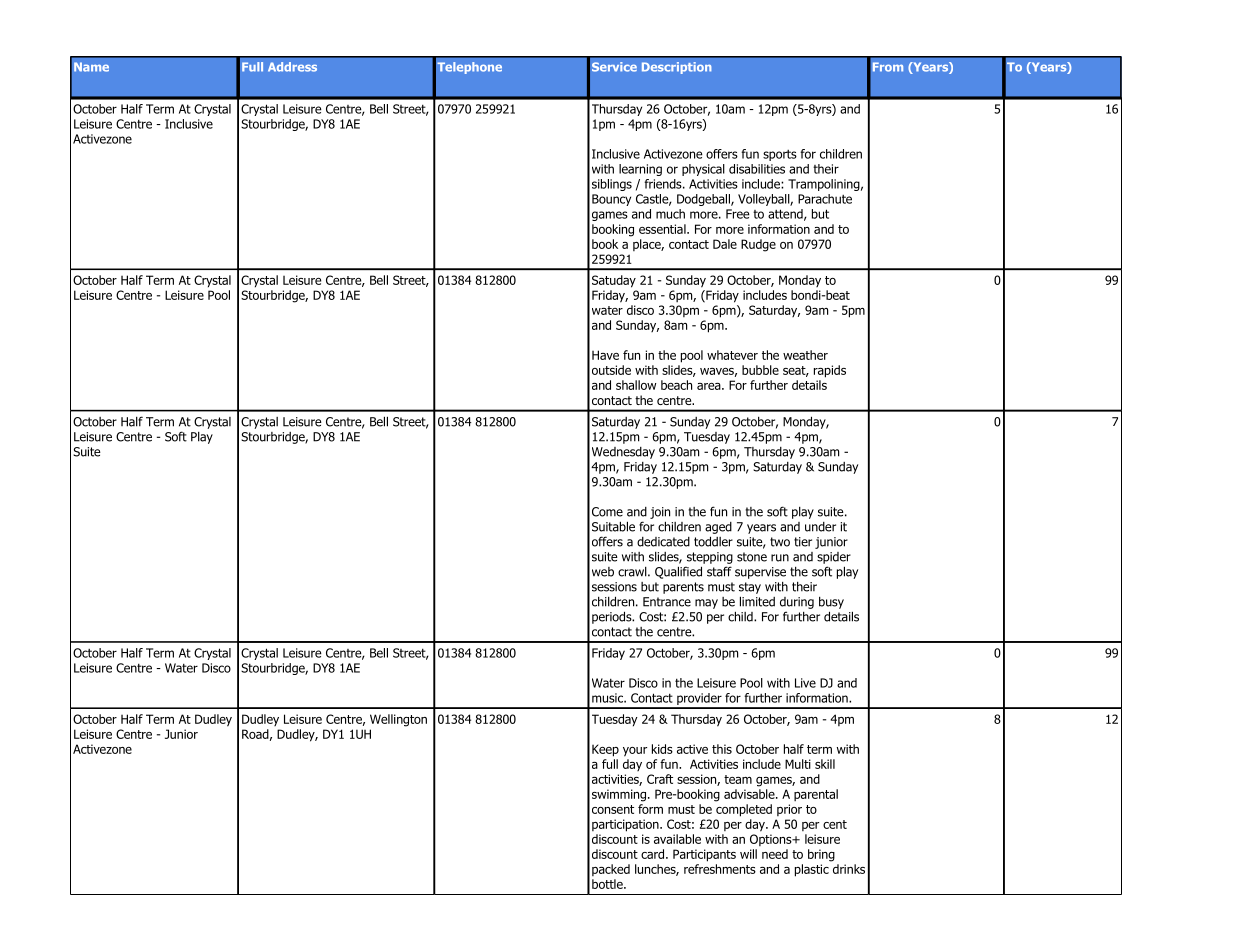 This screenshot has height=952, width=1233. I want to click on whatever, so click(732, 355).
